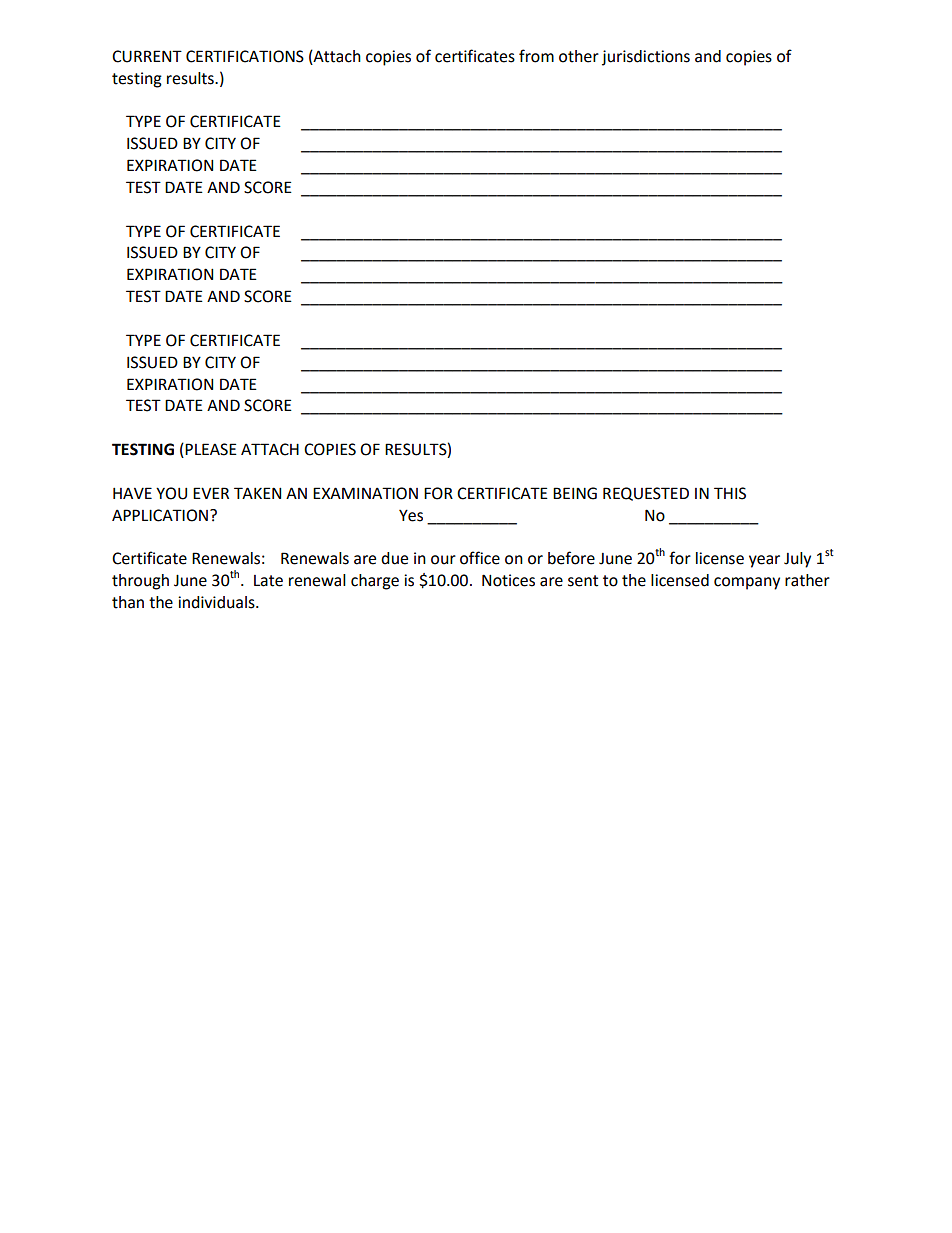 The width and height of the screenshot is (952, 1233). What do you see at coordinates (245, 56) in the screenshot?
I see `CERTIFICATIONS` at bounding box center [245, 56].
